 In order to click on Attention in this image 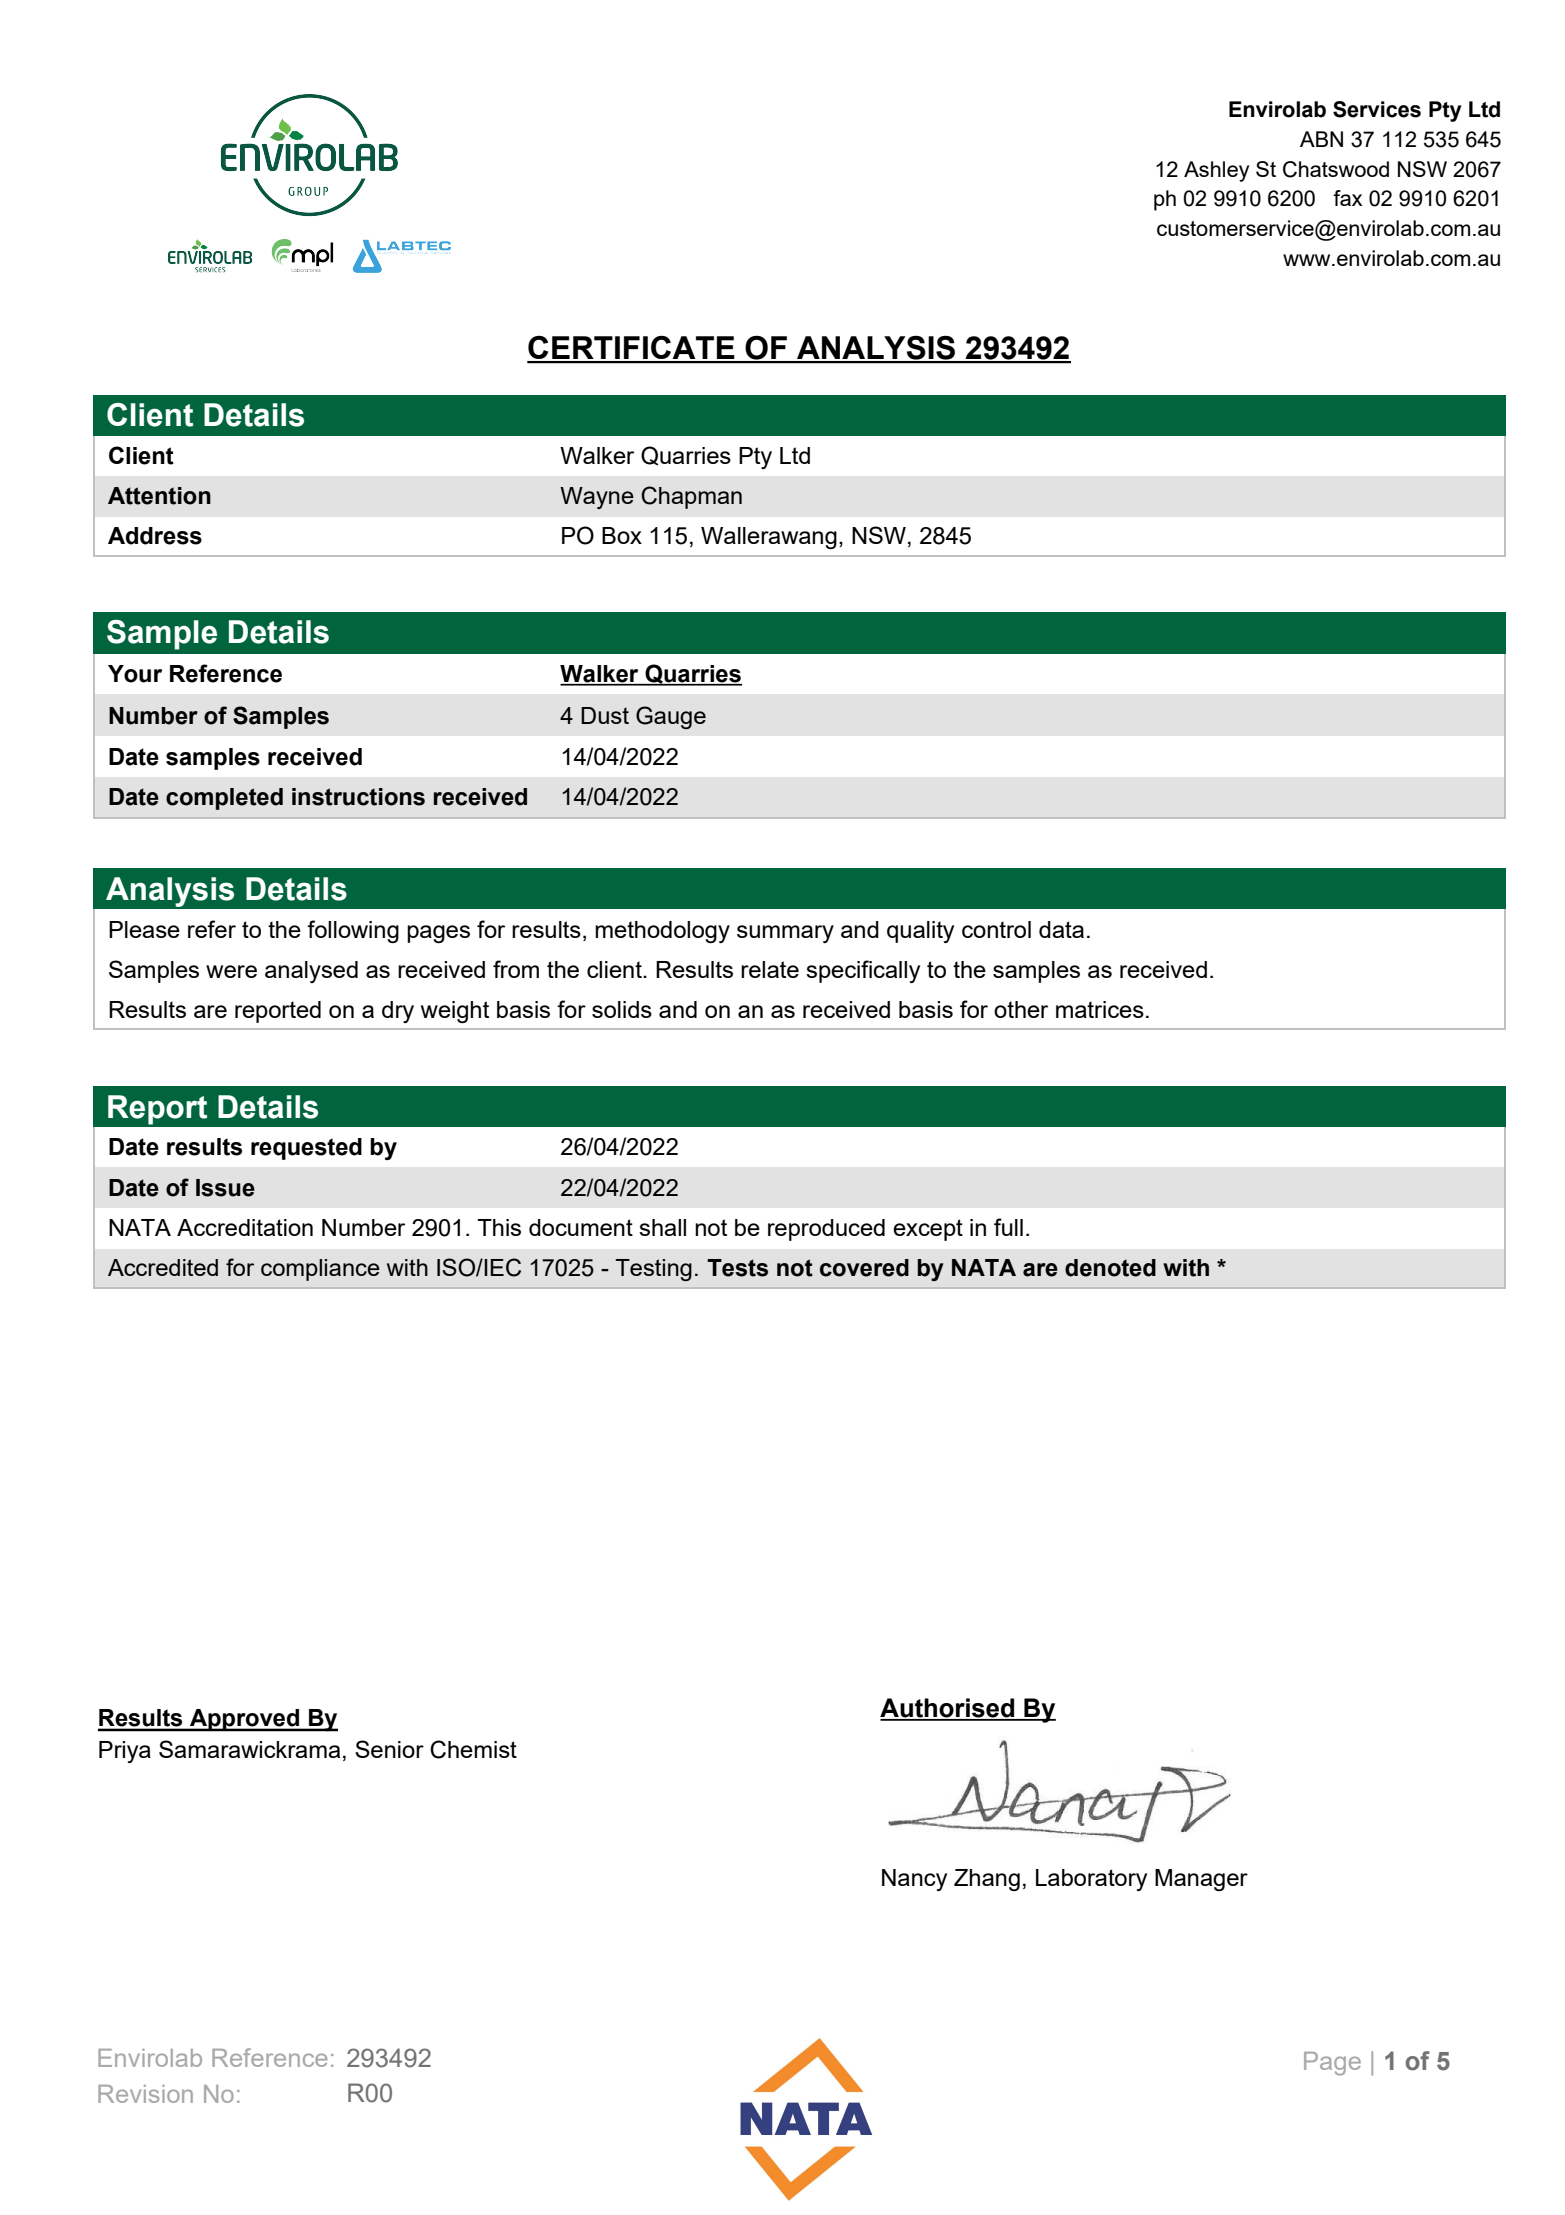, I will do `click(159, 496)`.
